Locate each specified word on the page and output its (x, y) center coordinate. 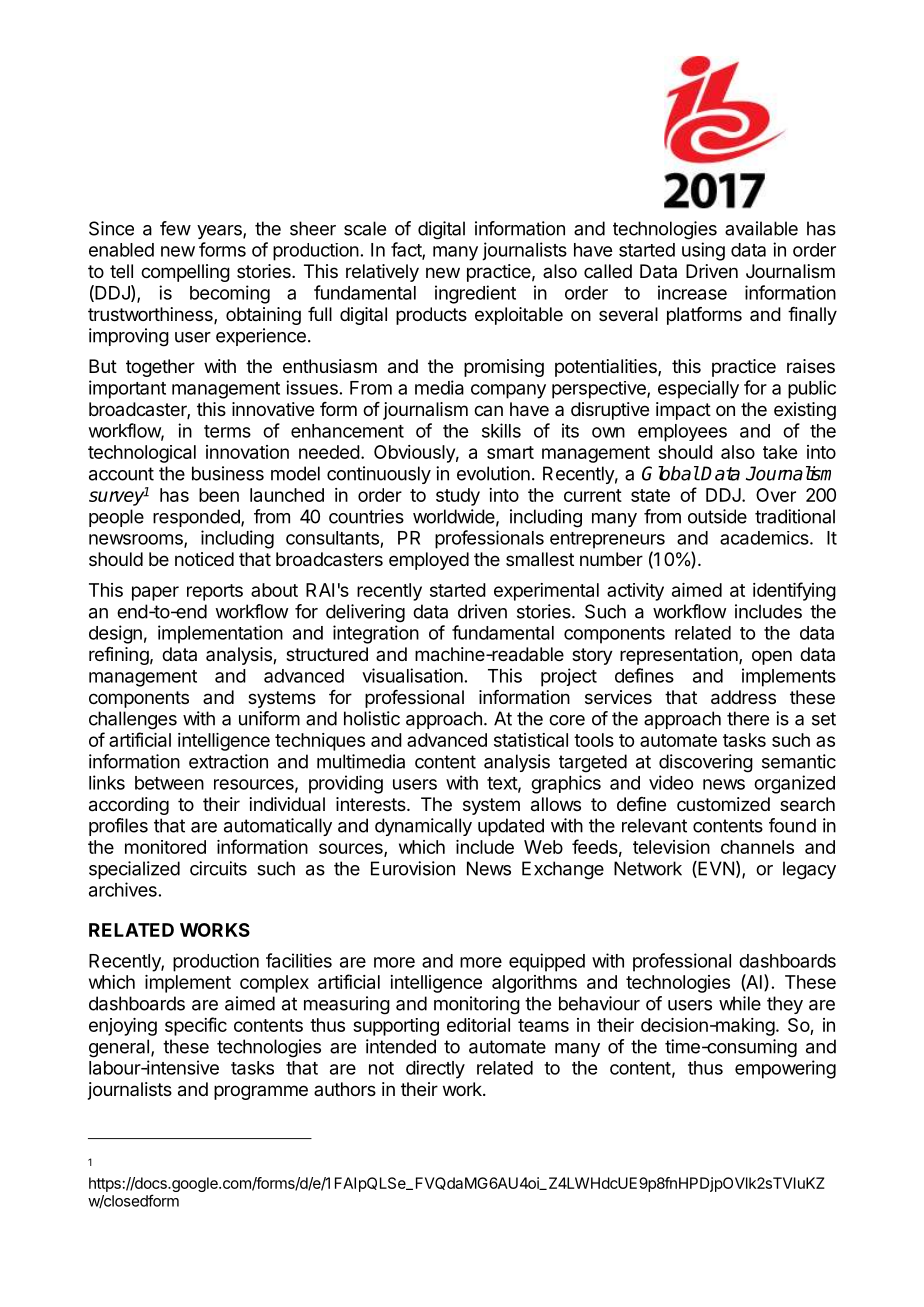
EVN (715, 869)
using (703, 251)
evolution (493, 473)
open (772, 657)
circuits (218, 868)
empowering (785, 1069)
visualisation (412, 675)
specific (196, 1026)
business (228, 473)
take (780, 452)
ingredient (475, 294)
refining (119, 656)
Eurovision (413, 868)
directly (435, 1069)
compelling (185, 273)
